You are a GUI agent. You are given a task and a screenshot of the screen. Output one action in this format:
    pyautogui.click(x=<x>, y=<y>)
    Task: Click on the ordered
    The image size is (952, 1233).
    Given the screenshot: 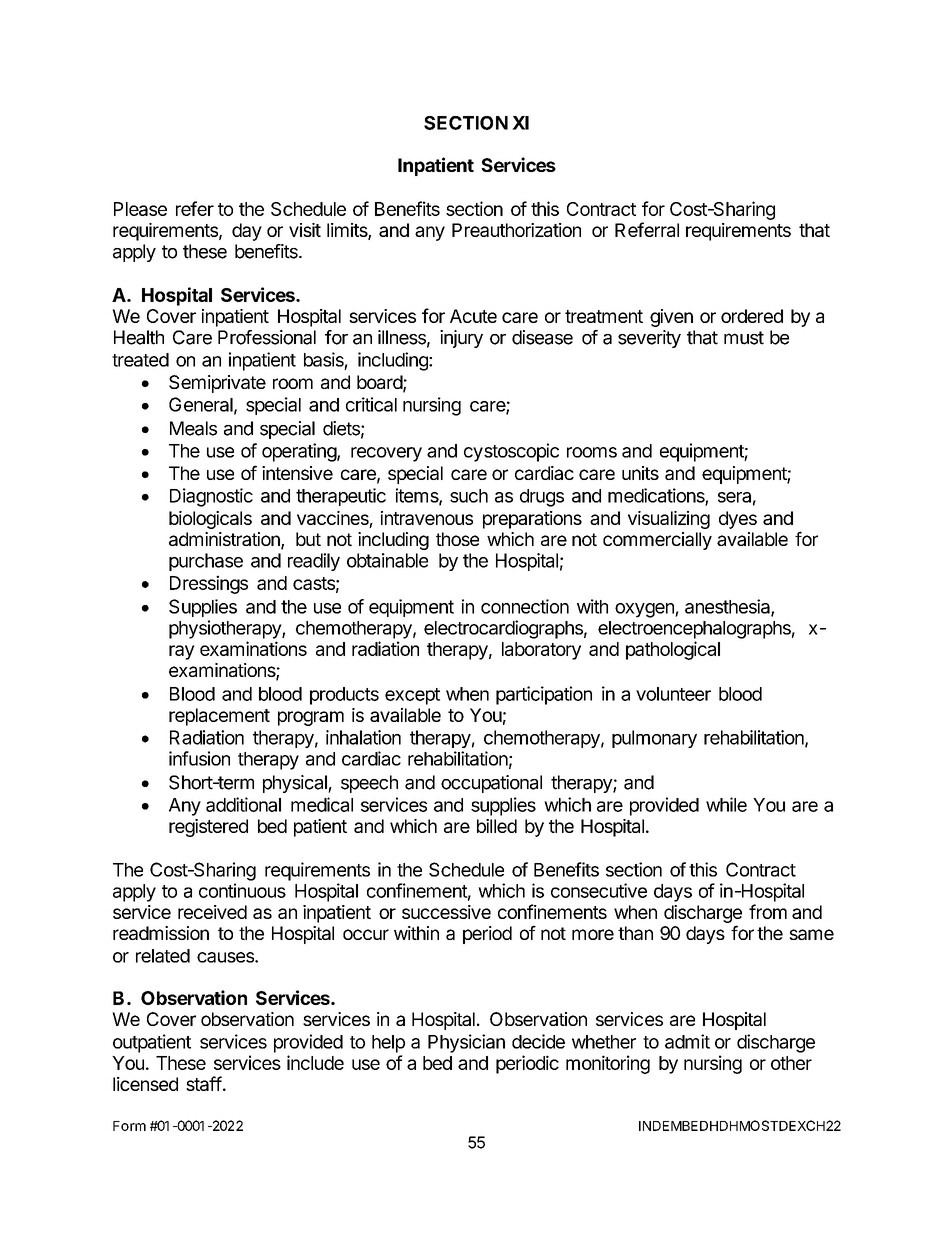 What is the action you would take?
    pyautogui.click(x=752, y=316)
